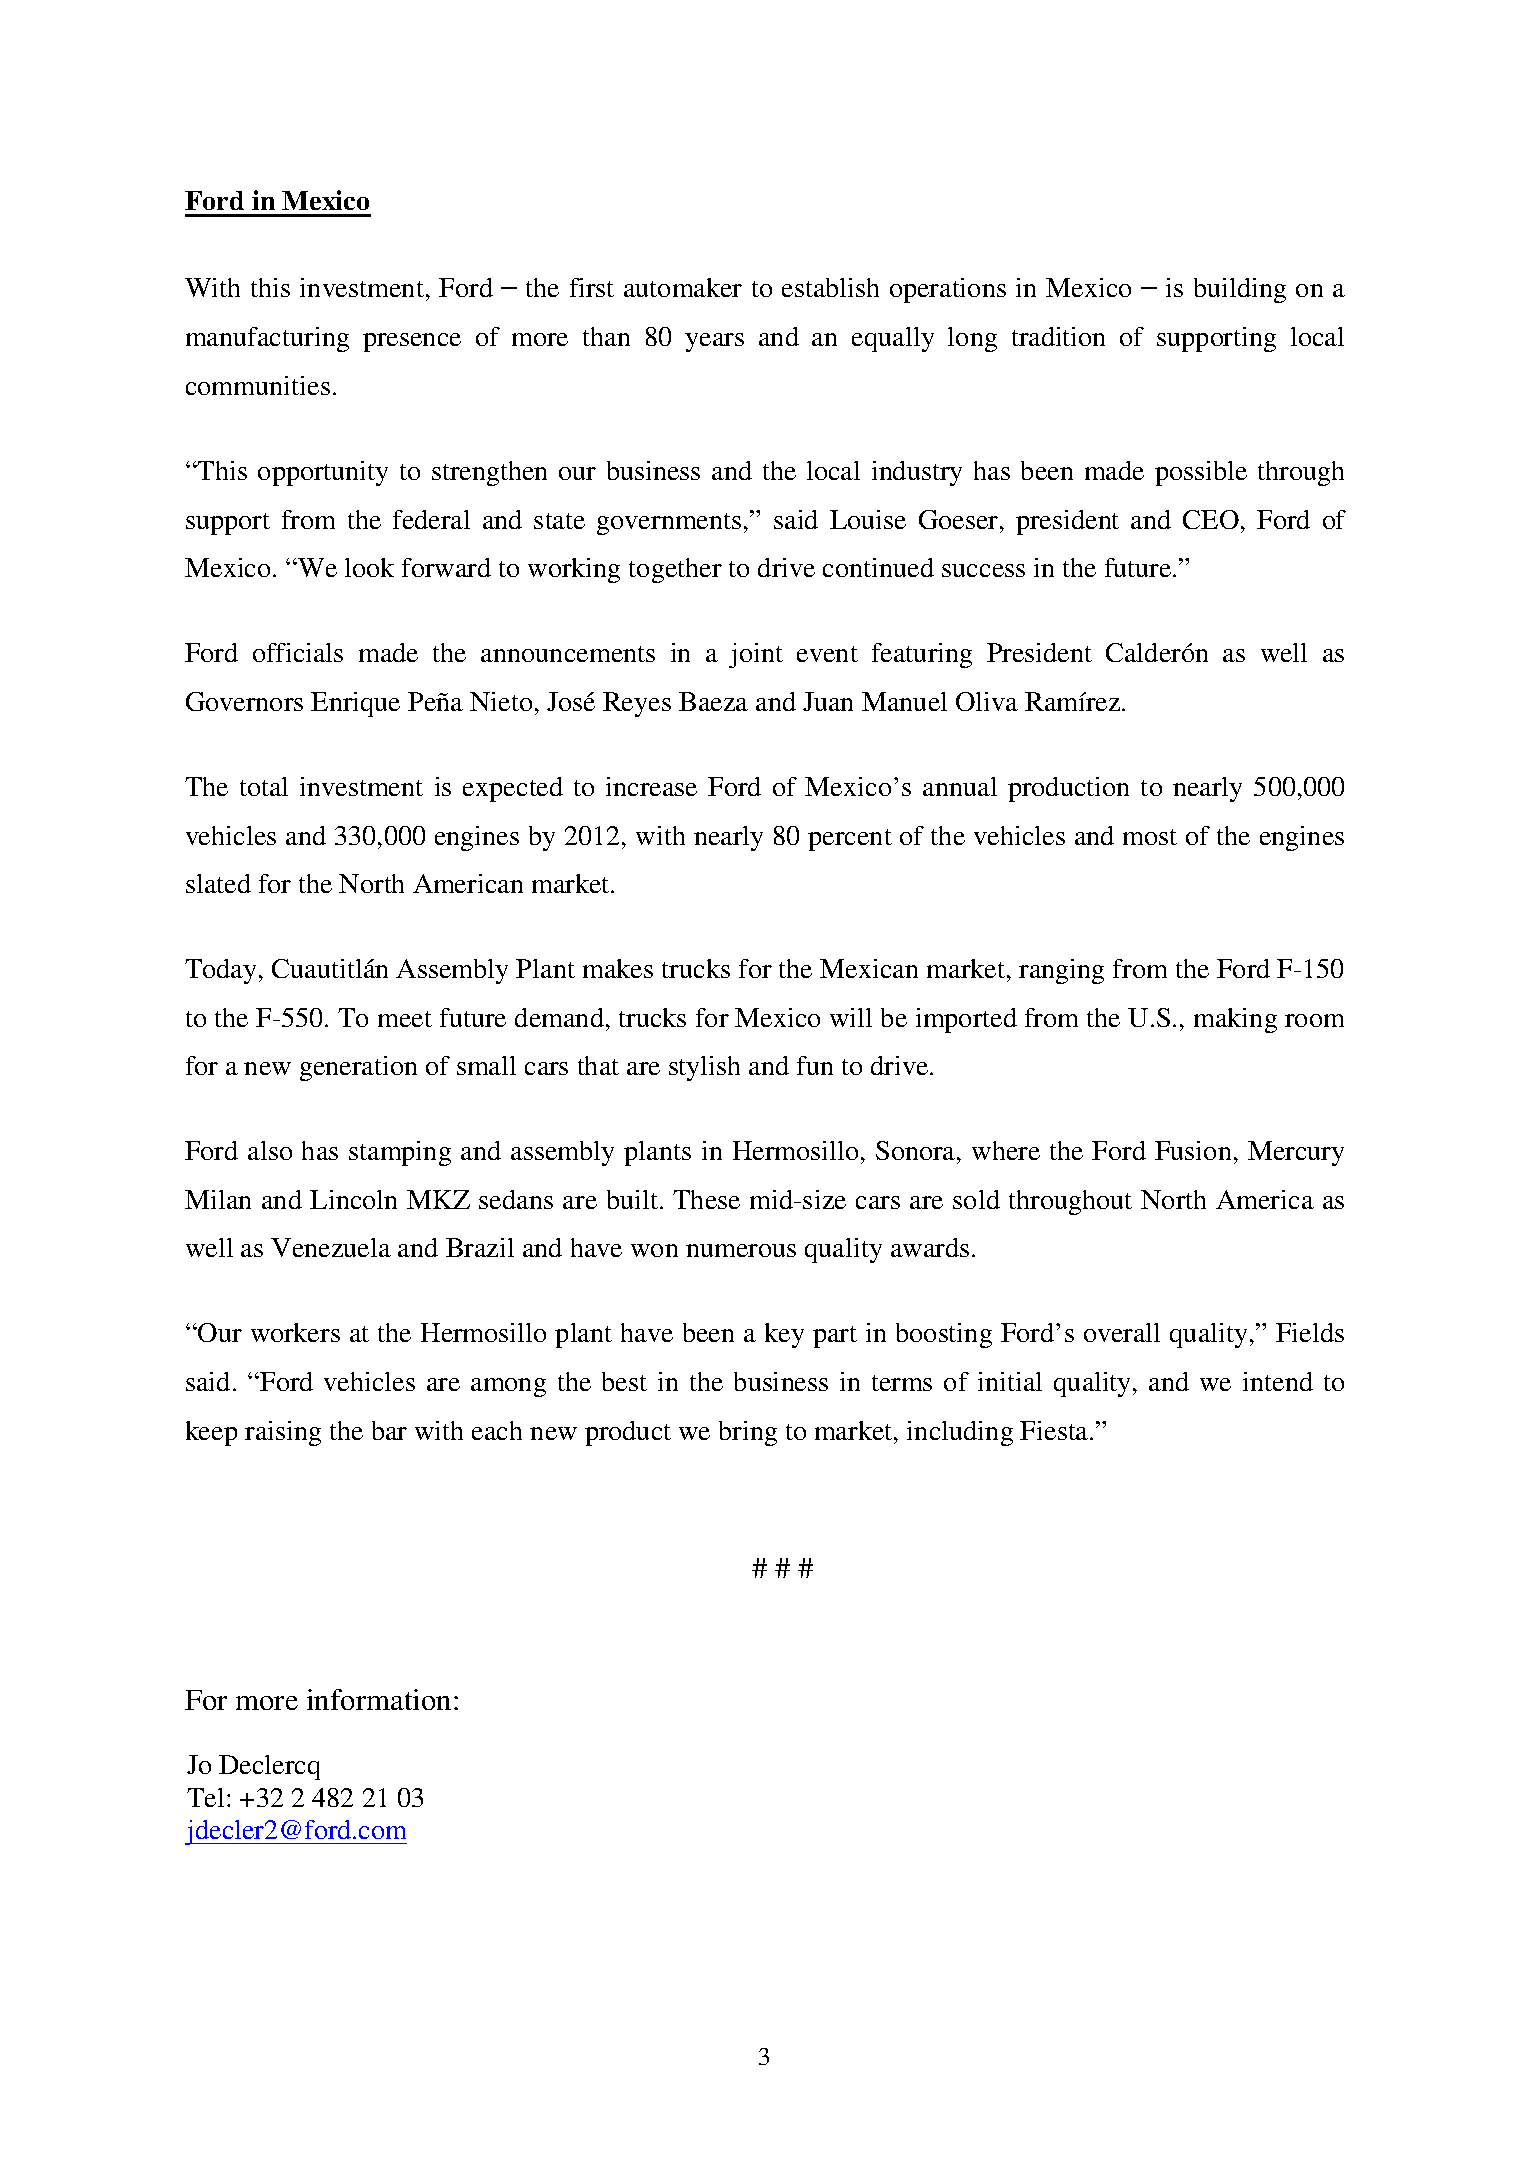 The image size is (1530, 2164). Describe the element at coordinates (1211, 519) in the screenshot. I see `CEO` at that location.
